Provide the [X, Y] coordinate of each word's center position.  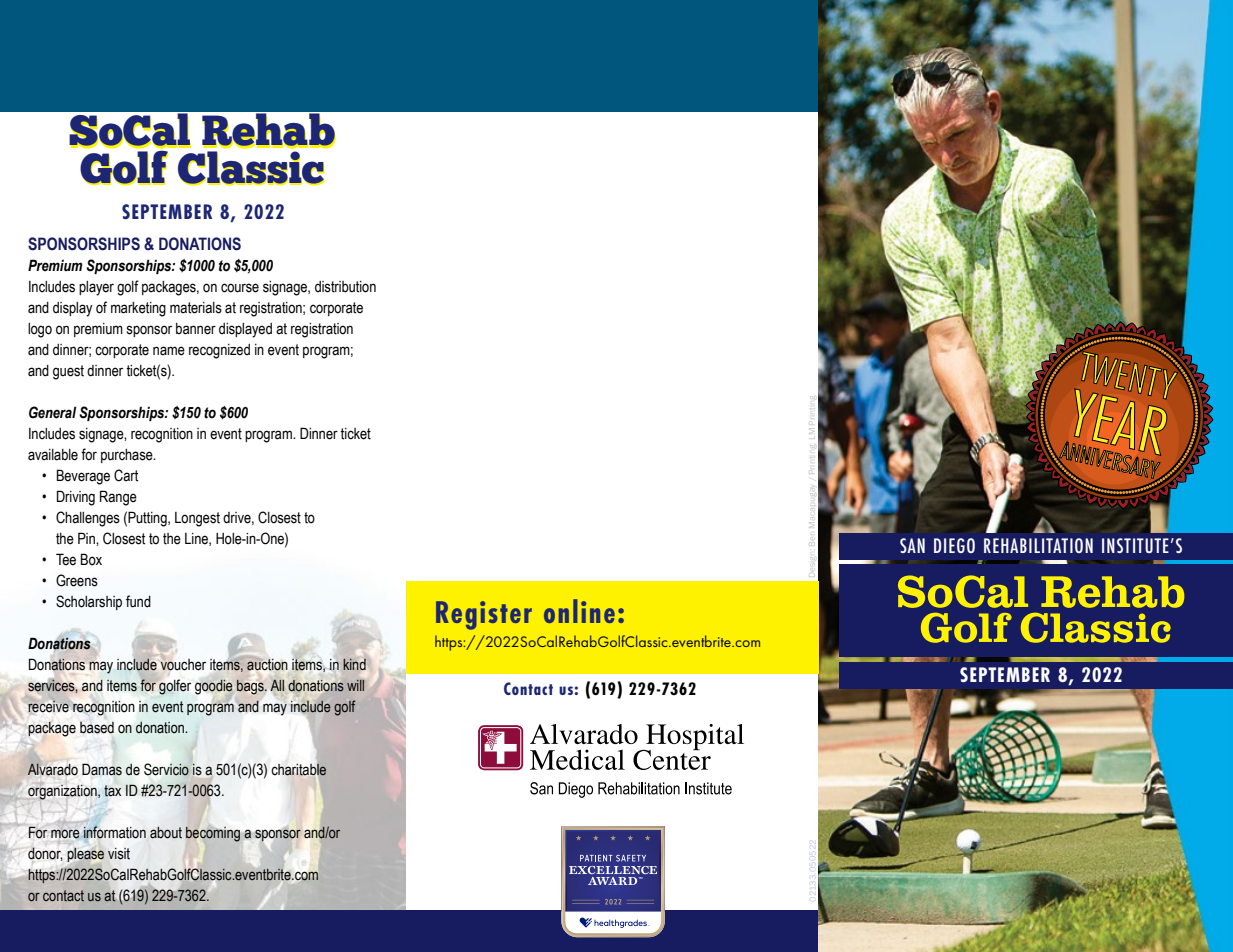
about [166, 833]
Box [91, 559]
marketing [138, 309]
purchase [128, 456]
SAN [912, 545]
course [240, 288]
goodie [214, 687]
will [355, 685]
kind [354, 664]
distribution [345, 287]
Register [484, 615]
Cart [126, 475]
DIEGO [954, 545]
